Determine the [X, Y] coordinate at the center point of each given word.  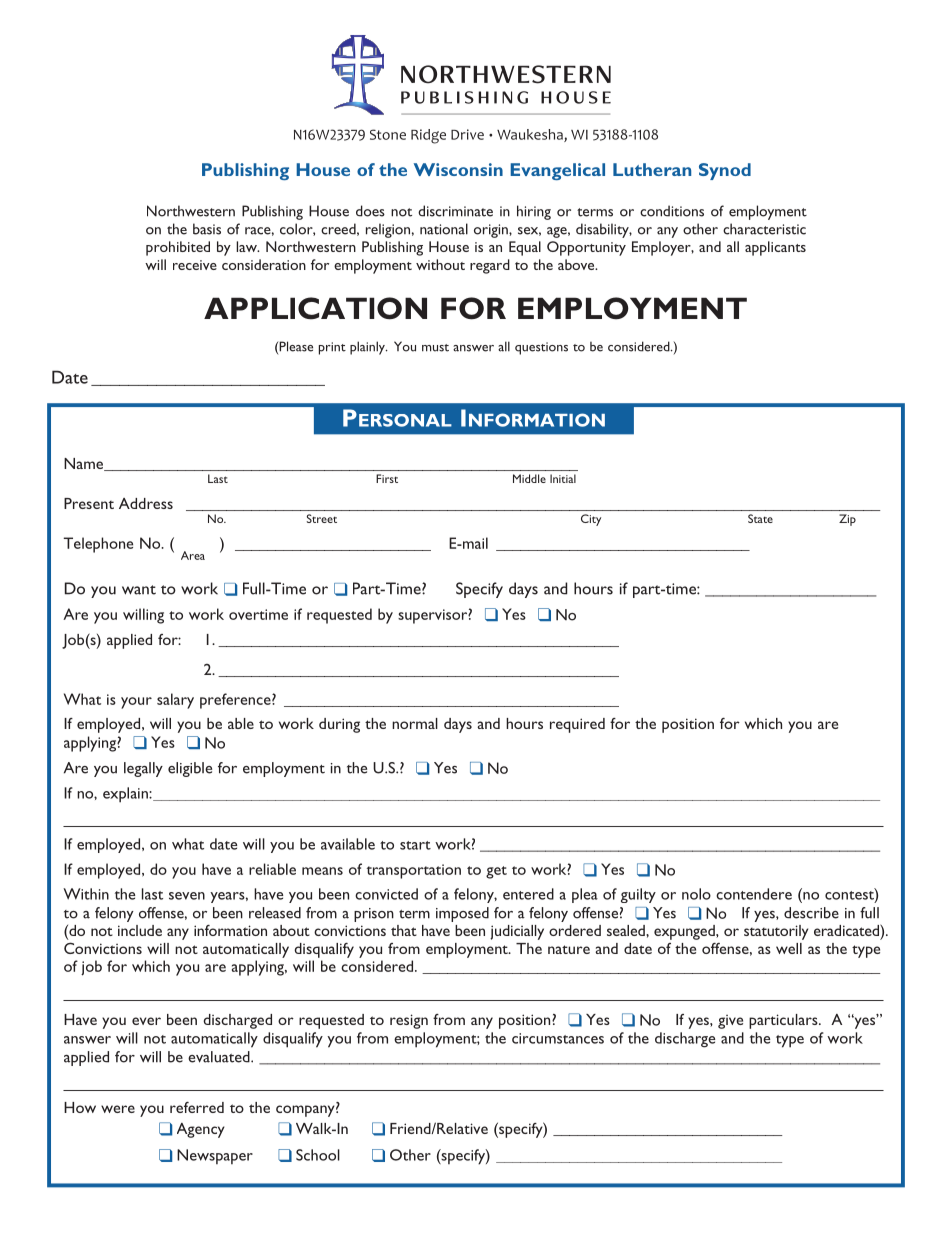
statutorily [776, 932]
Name [85, 464]
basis [207, 229]
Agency [201, 1130]
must [435, 348]
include [140, 930]
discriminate [455, 211]
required [577, 725]
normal [415, 723]
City [591, 520]
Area [193, 555]
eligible [190, 769]
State [760, 518]
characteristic [764, 229]
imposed [462, 914]
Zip [847, 520]
